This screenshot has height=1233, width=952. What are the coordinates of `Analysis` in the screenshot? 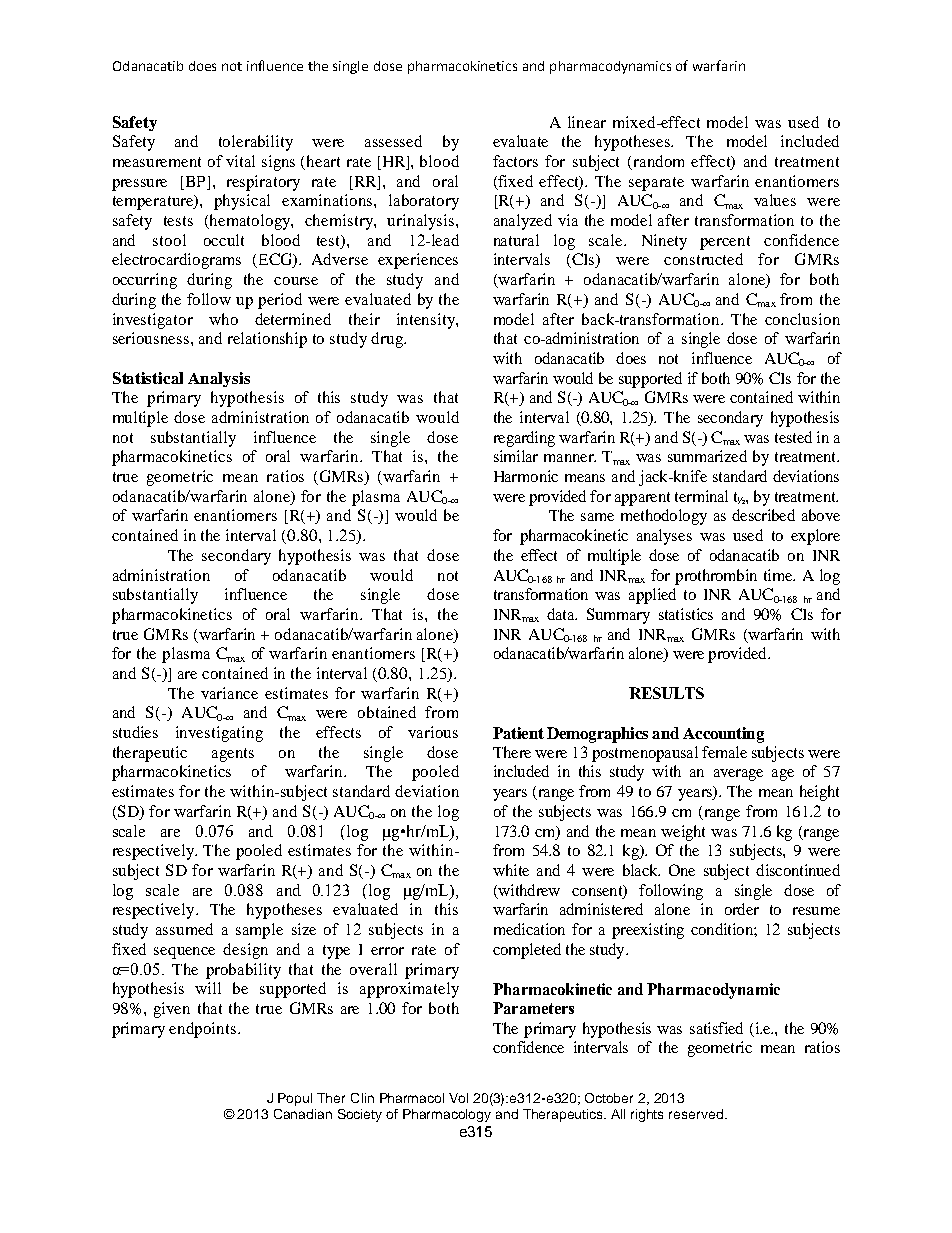 It's located at (219, 379).
